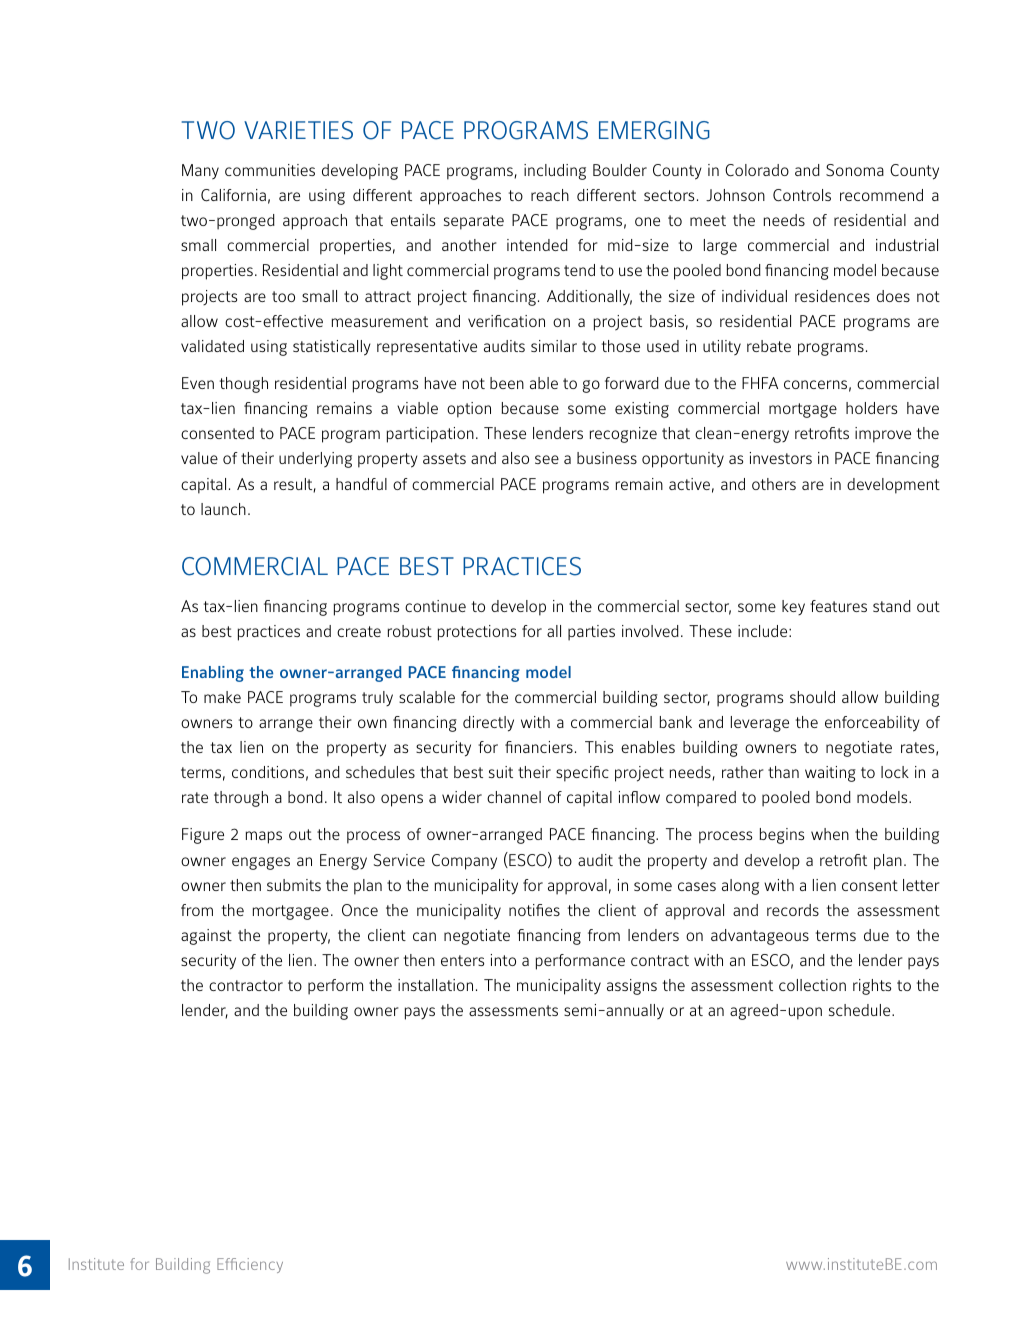  I want to click on underlying, so click(315, 460).
